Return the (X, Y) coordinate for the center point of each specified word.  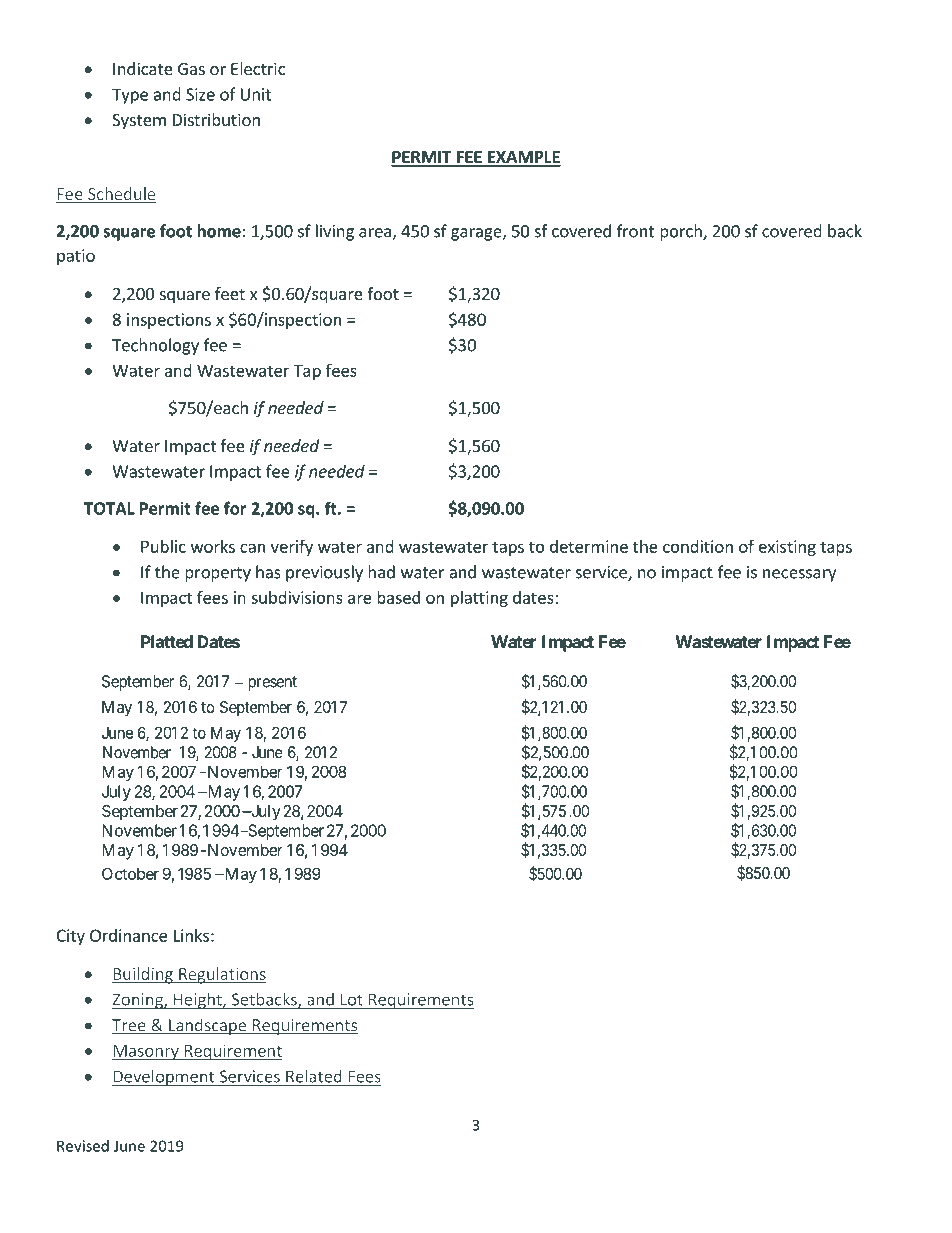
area (376, 234)
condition (698, 546)
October (130, 873)
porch (682, 232)
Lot (351, 1000)
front (635, 231)
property (218, 574)
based (398, 597)
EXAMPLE (523, 158)
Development (164, 1077)
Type (130, 96)
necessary (799, 575)
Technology (155, 346)
